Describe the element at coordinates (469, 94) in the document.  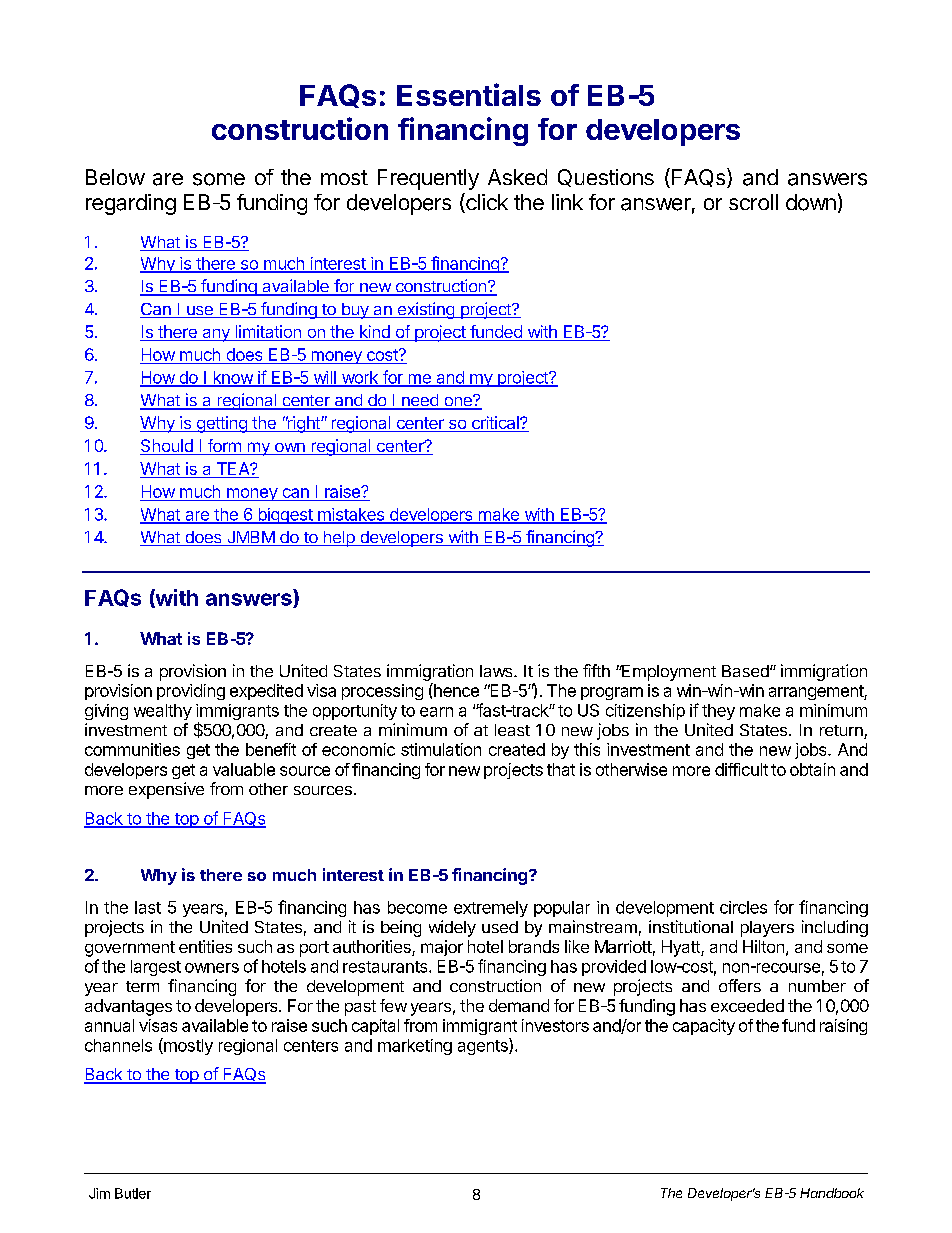
I see `Essentials` at that location.
